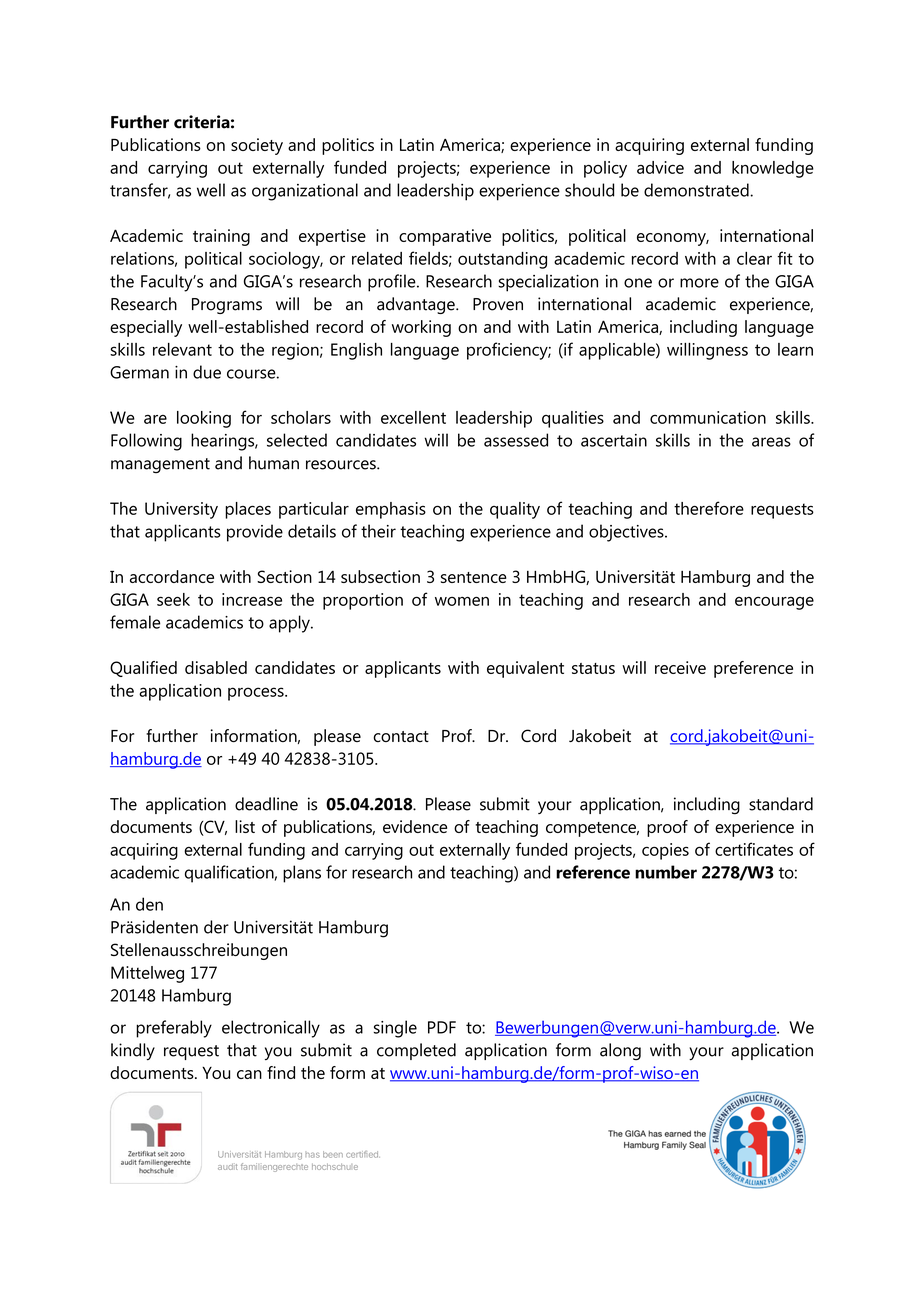 The height and width of the screenshot is (1308, 924). Describe the element at coordinates (248, 510) in the screenshot. I see `places` at that location.
